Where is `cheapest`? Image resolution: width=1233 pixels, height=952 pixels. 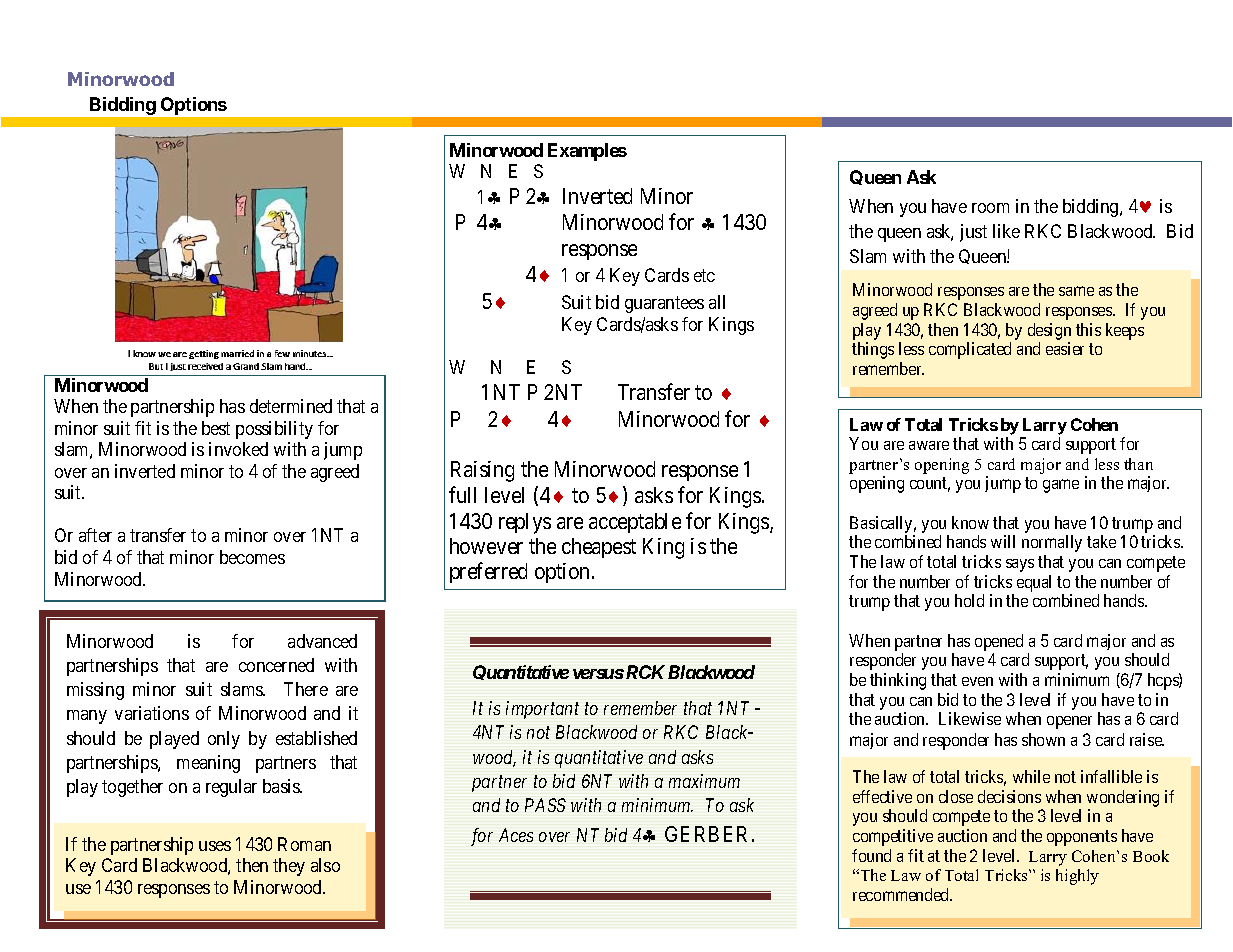 cheapest is located at coordinates (599, 548).
